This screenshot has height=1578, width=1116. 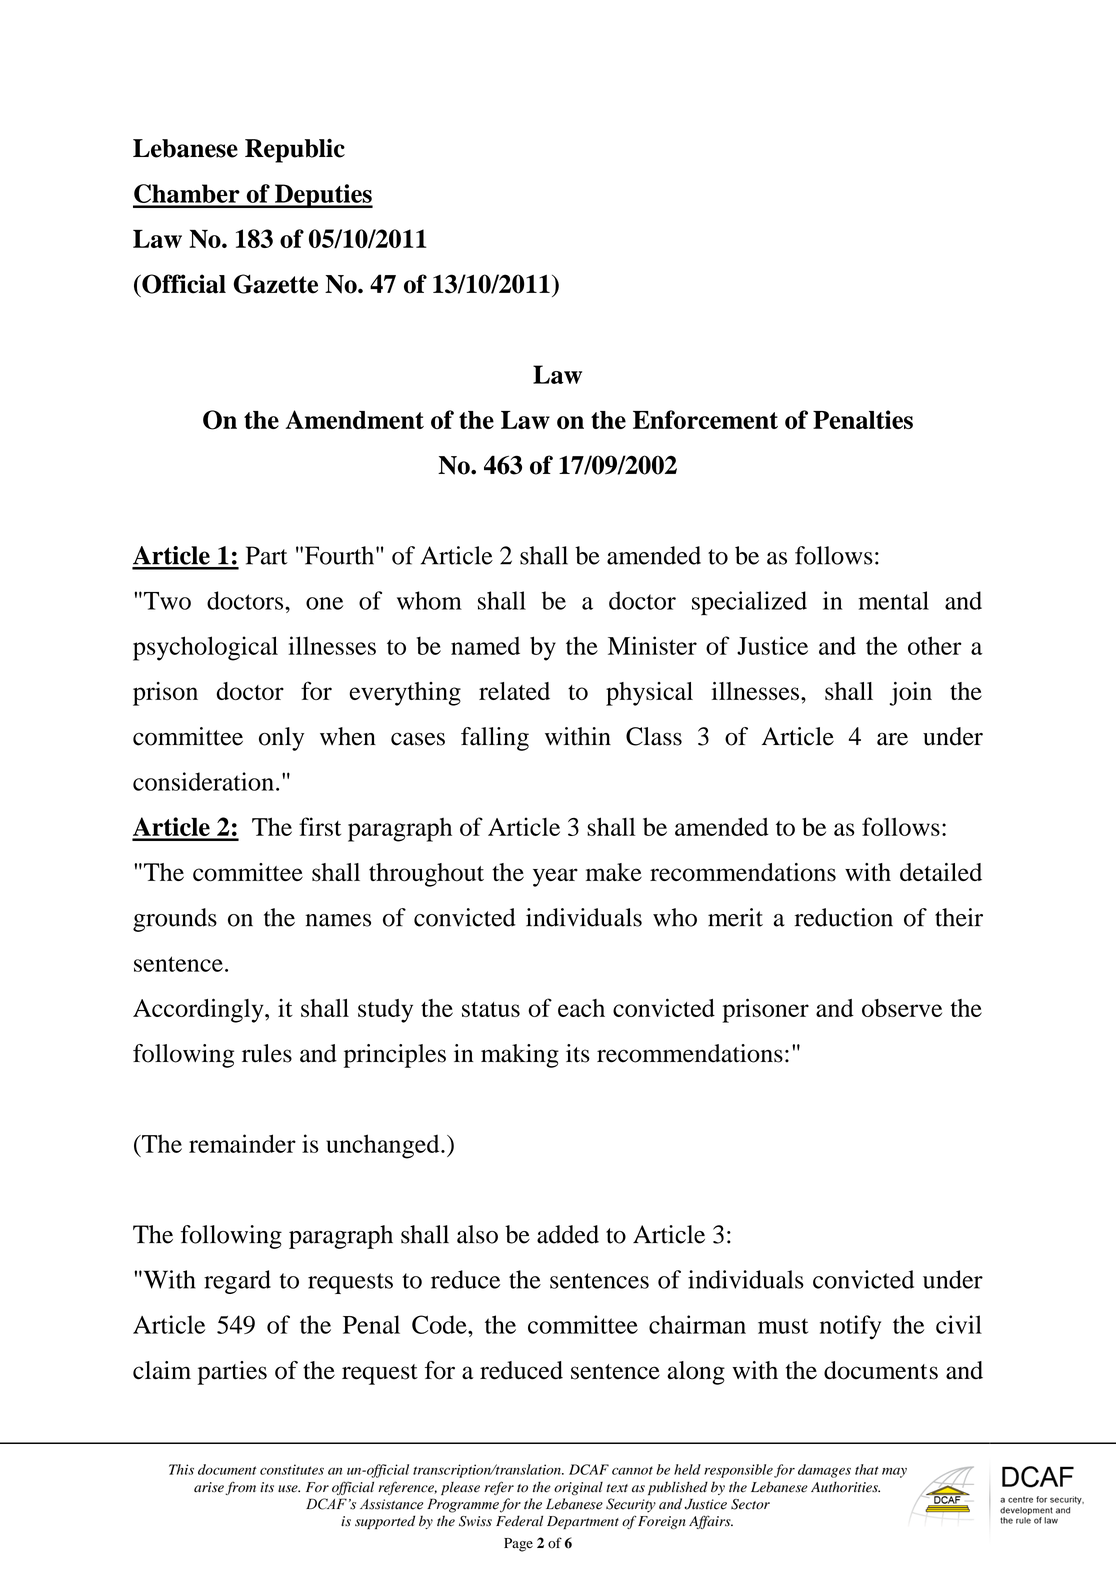 What do you see at coordinates (902, 1008) in the screenshot?
I see `observe` at bounding box center [902, 1008].
